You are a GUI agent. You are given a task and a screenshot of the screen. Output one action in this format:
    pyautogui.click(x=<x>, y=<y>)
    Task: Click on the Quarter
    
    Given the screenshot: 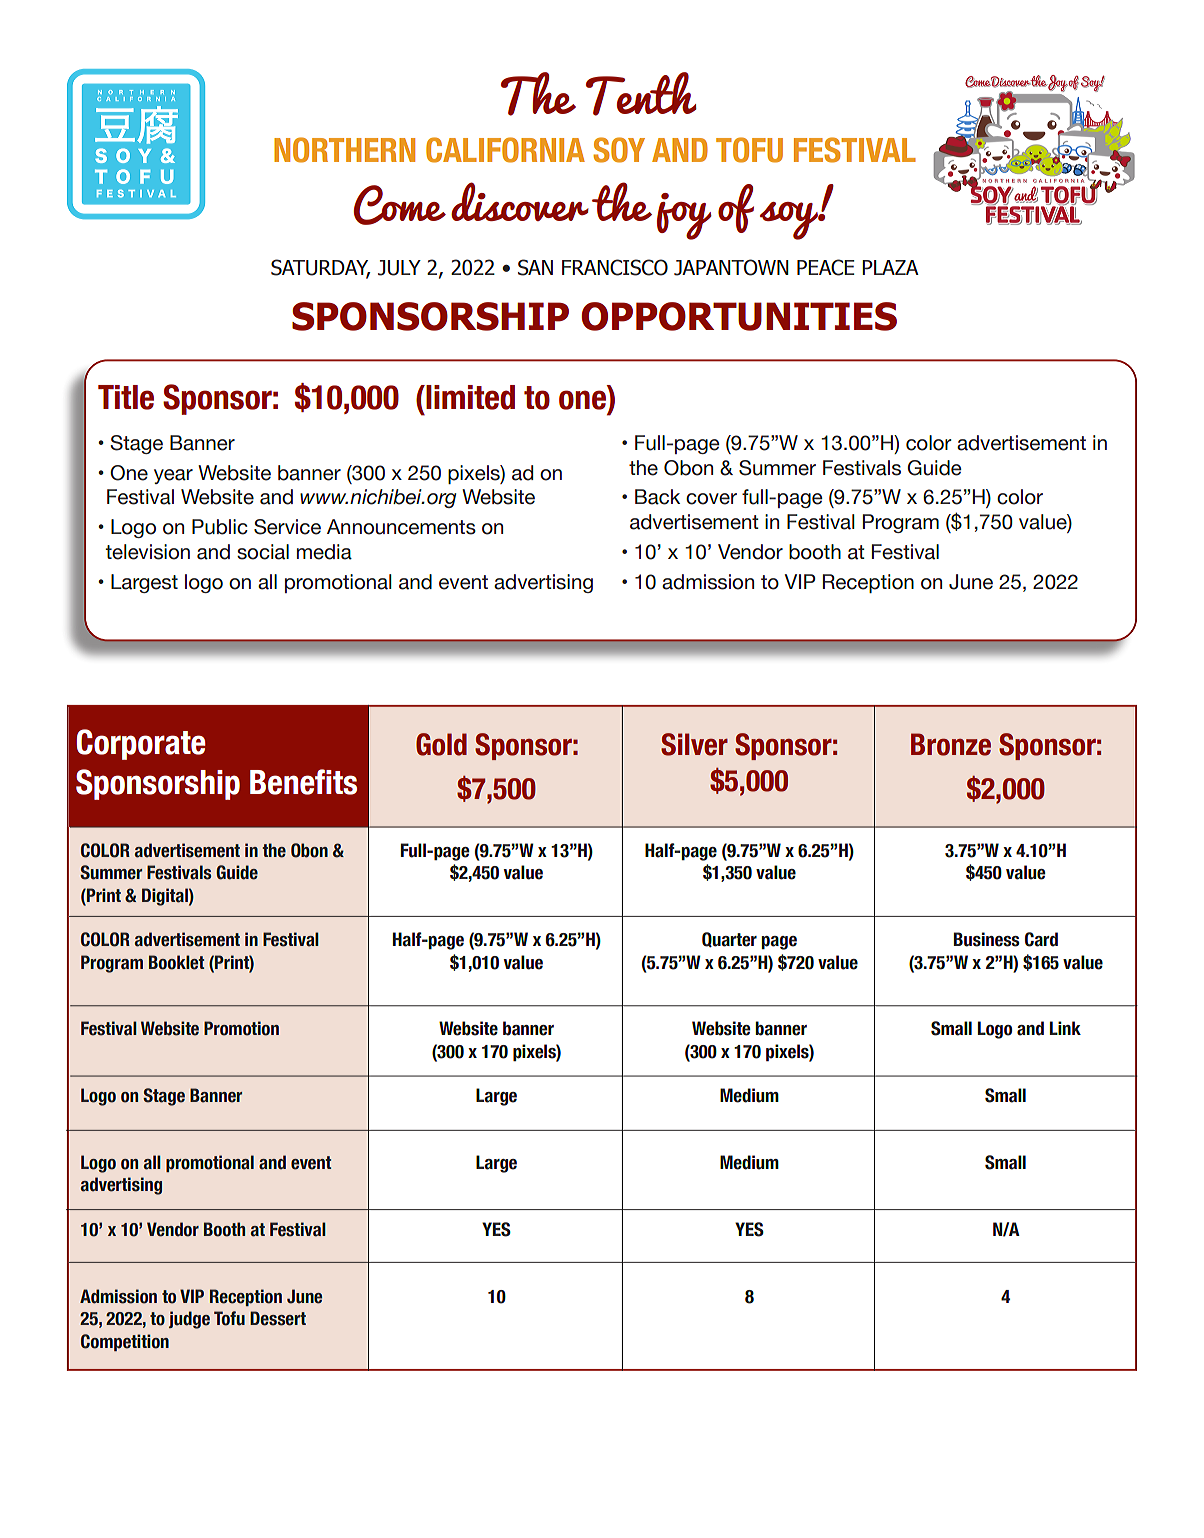 What is the action you would take?
    pyautogui.click(x=729, y=939)
